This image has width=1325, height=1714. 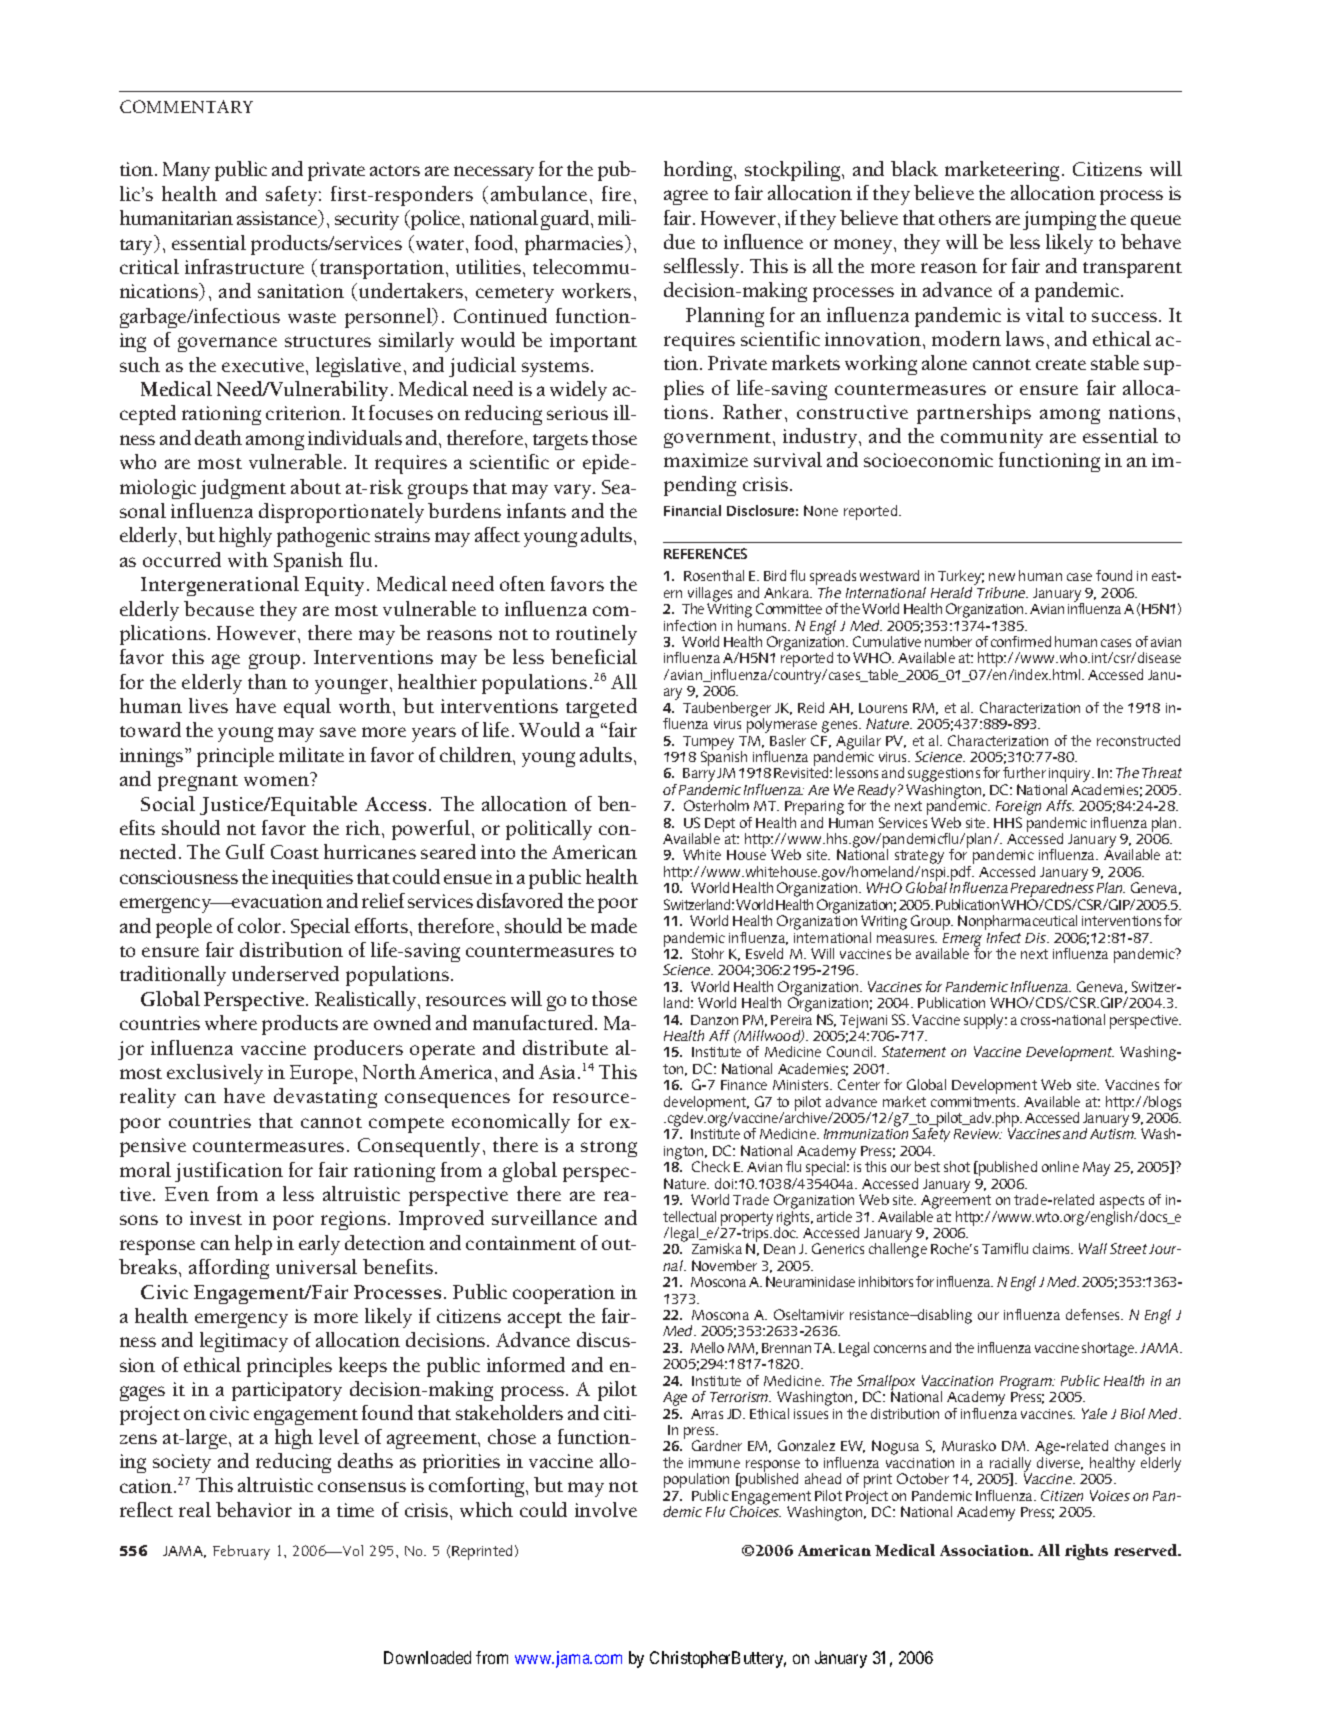 I want to click on reserved, so click(x=1147, y=1550).
